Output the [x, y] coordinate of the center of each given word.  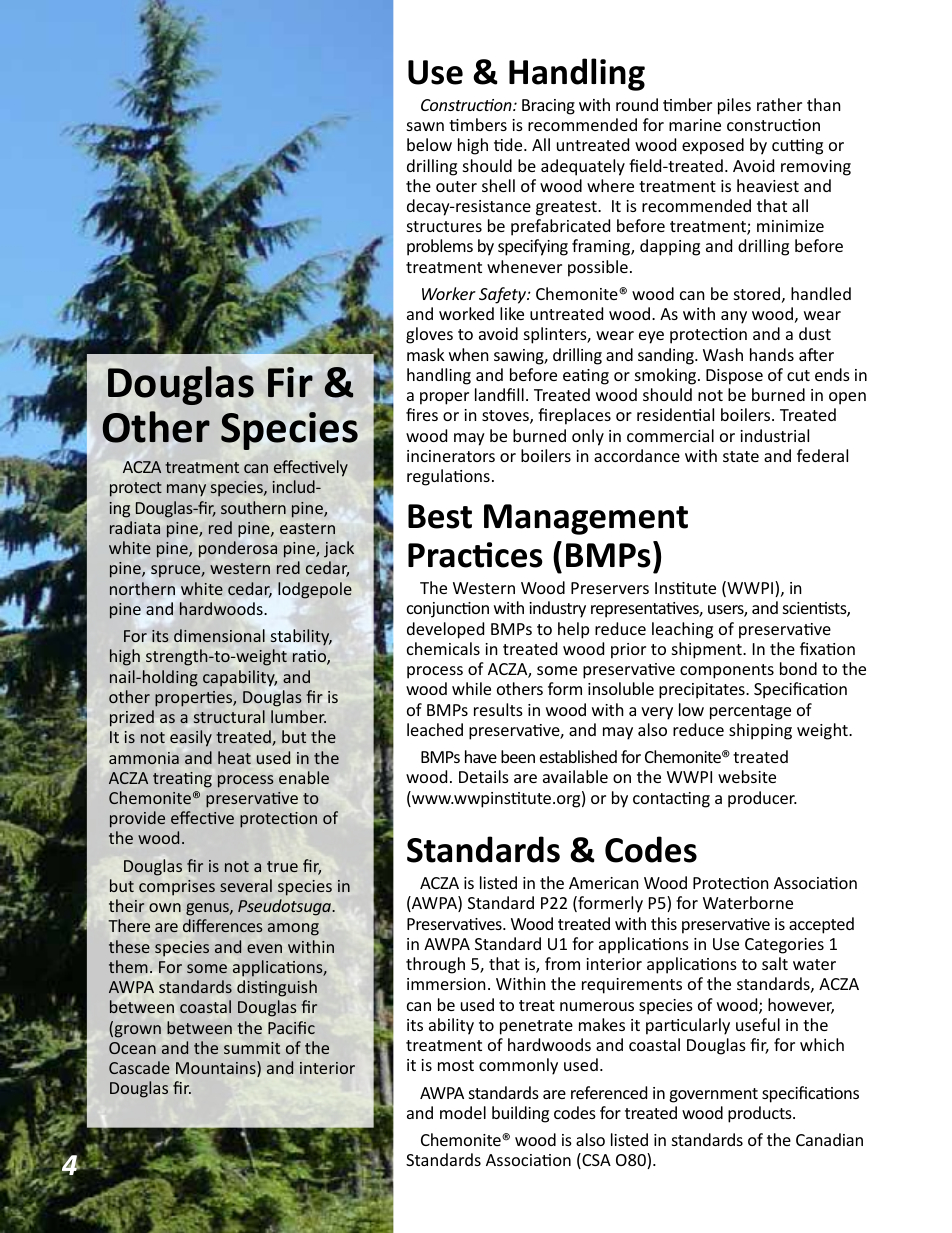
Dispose [734, 377]
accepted [821, 925]
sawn [425, 126]
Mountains [217, 1069]
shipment [708, 650]
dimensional [219, 635]
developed [445, 630]
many [186, 490]
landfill [499, 394]
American [604, 883]
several [246, 885]
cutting [797, 147]
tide [509, 144]
